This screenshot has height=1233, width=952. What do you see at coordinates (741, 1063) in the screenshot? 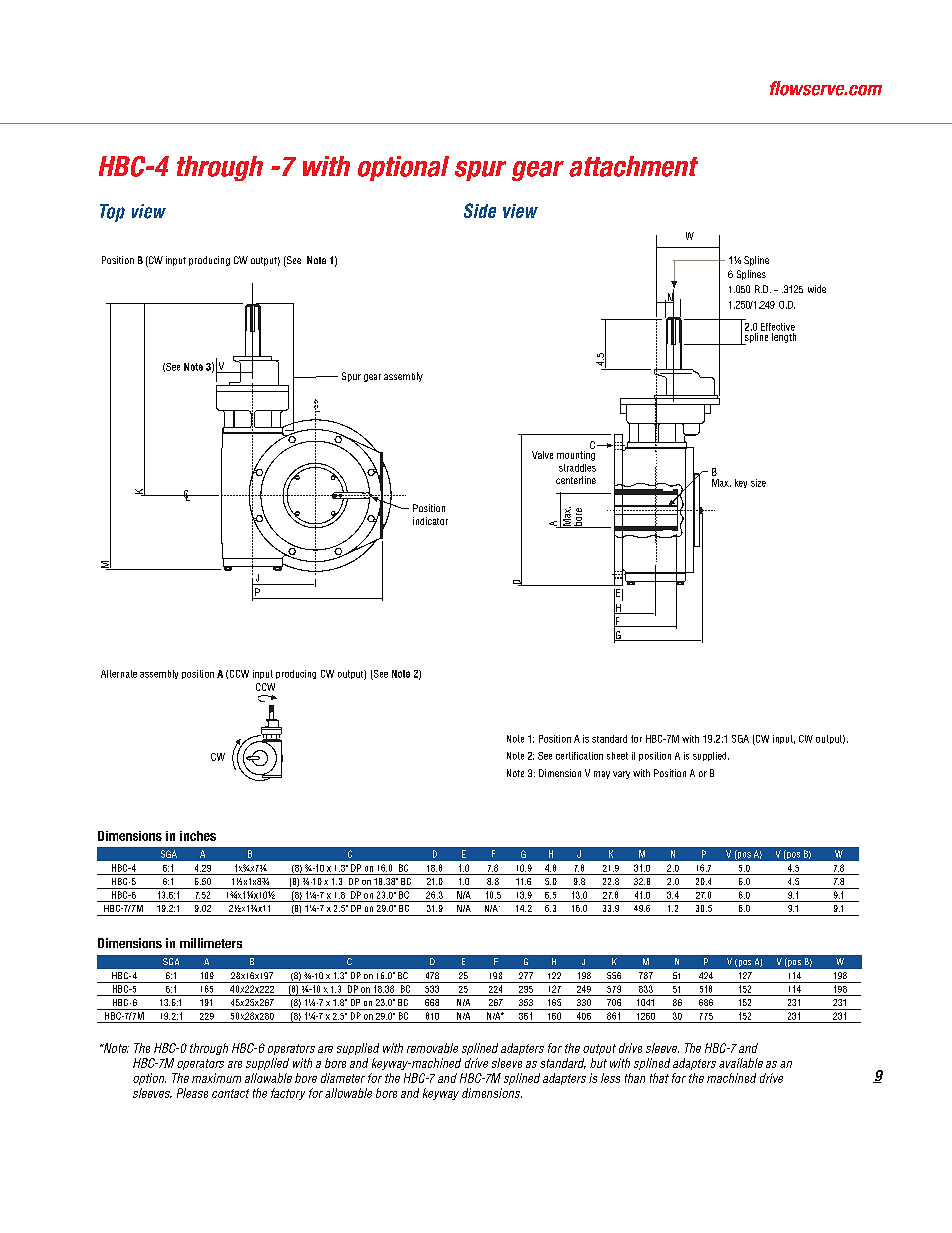
I see `available` at bounding box center [741, 1063].
